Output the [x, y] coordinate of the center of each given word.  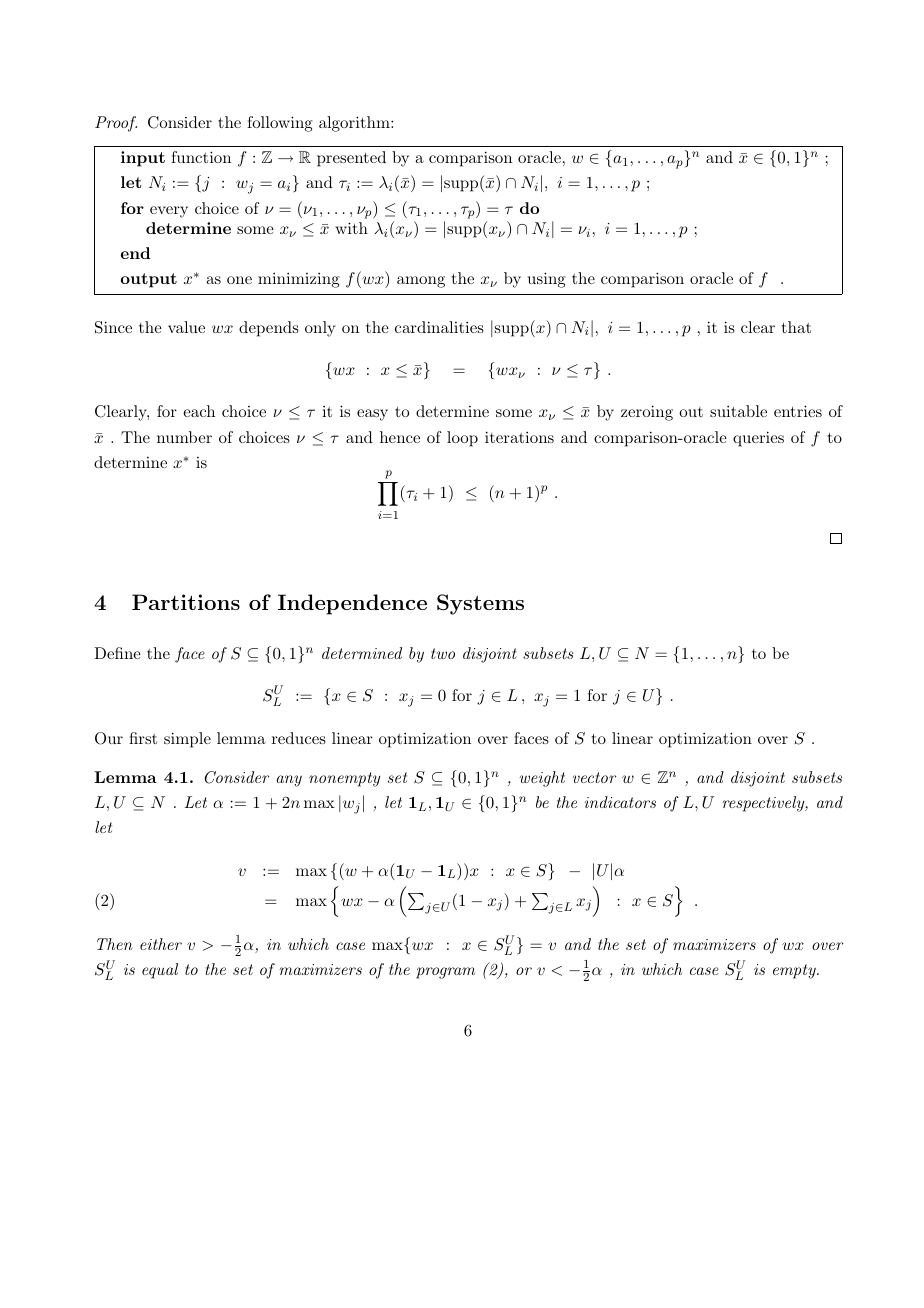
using [547, 280]
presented [351, 159]
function [201, 157]
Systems [480, 604]
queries [758, 439]
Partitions [186, 602]
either [161, 944]
